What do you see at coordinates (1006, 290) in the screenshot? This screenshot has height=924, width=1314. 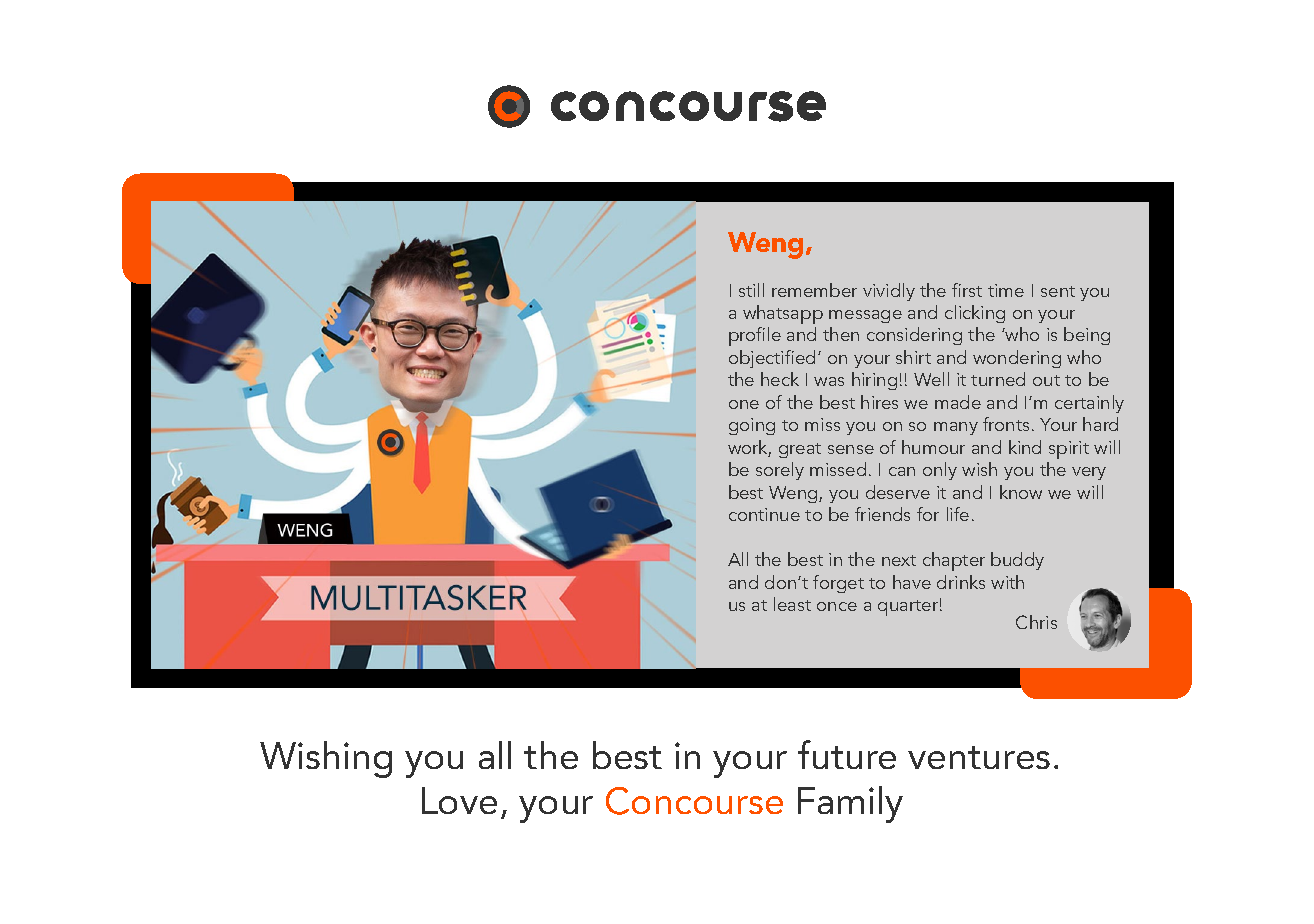 I see `time` at bounding box center [1006, 290].
